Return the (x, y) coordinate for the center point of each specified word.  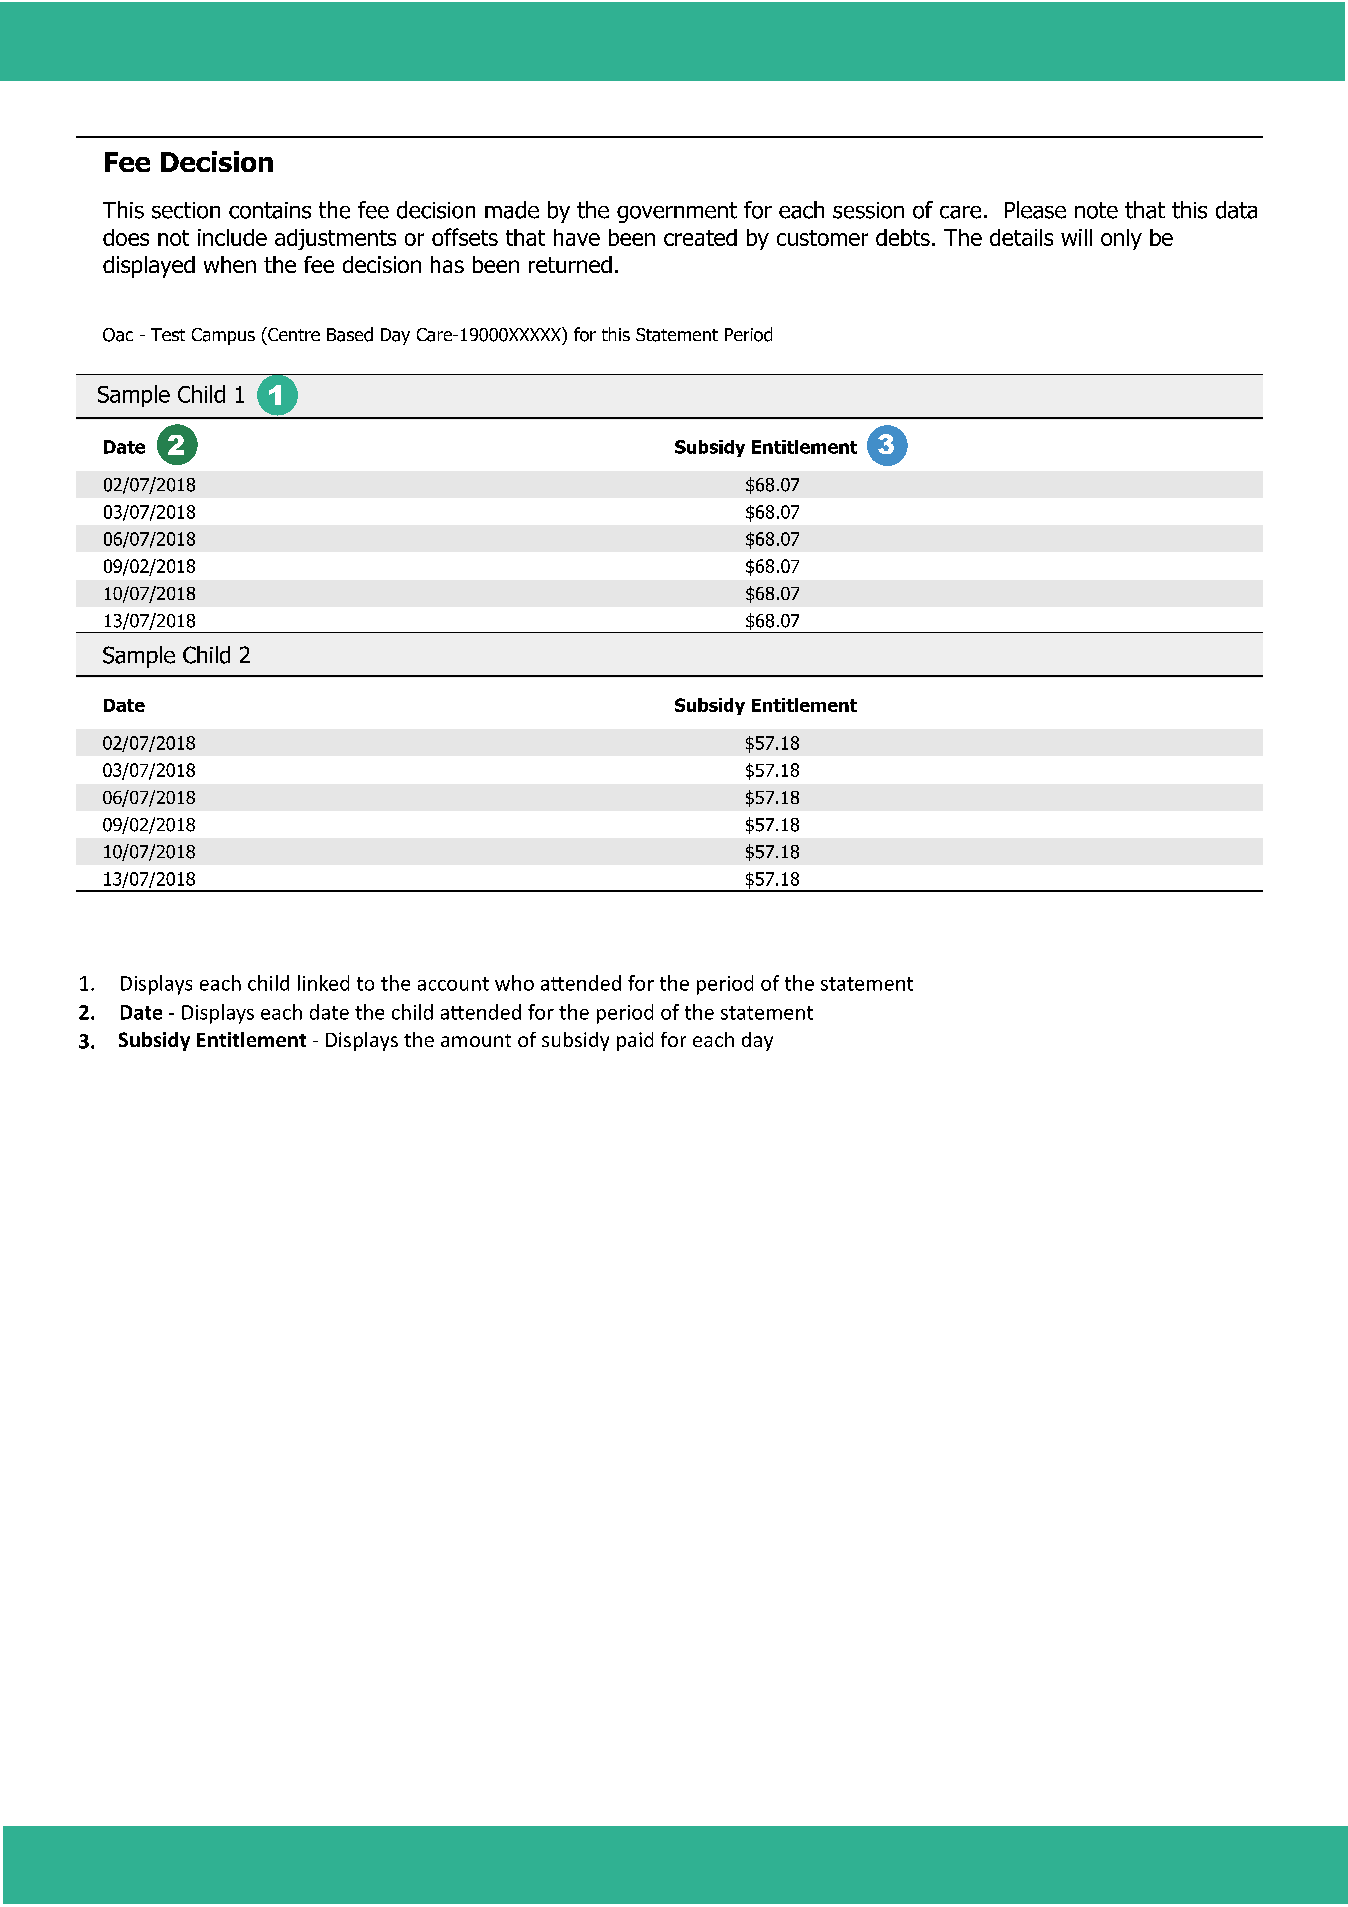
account (453, 984)
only (1121, 239)
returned (570, 264)
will (1076, 237)
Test (168, 334)
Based (350, 334)
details (1021, 237)
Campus (223, 336)
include (232, 237)
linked (323, 983)
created (700, 237)
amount (476, 1040)
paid (635, 1041)
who (514, 983)
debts (903, 237)
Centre (293, 334)
